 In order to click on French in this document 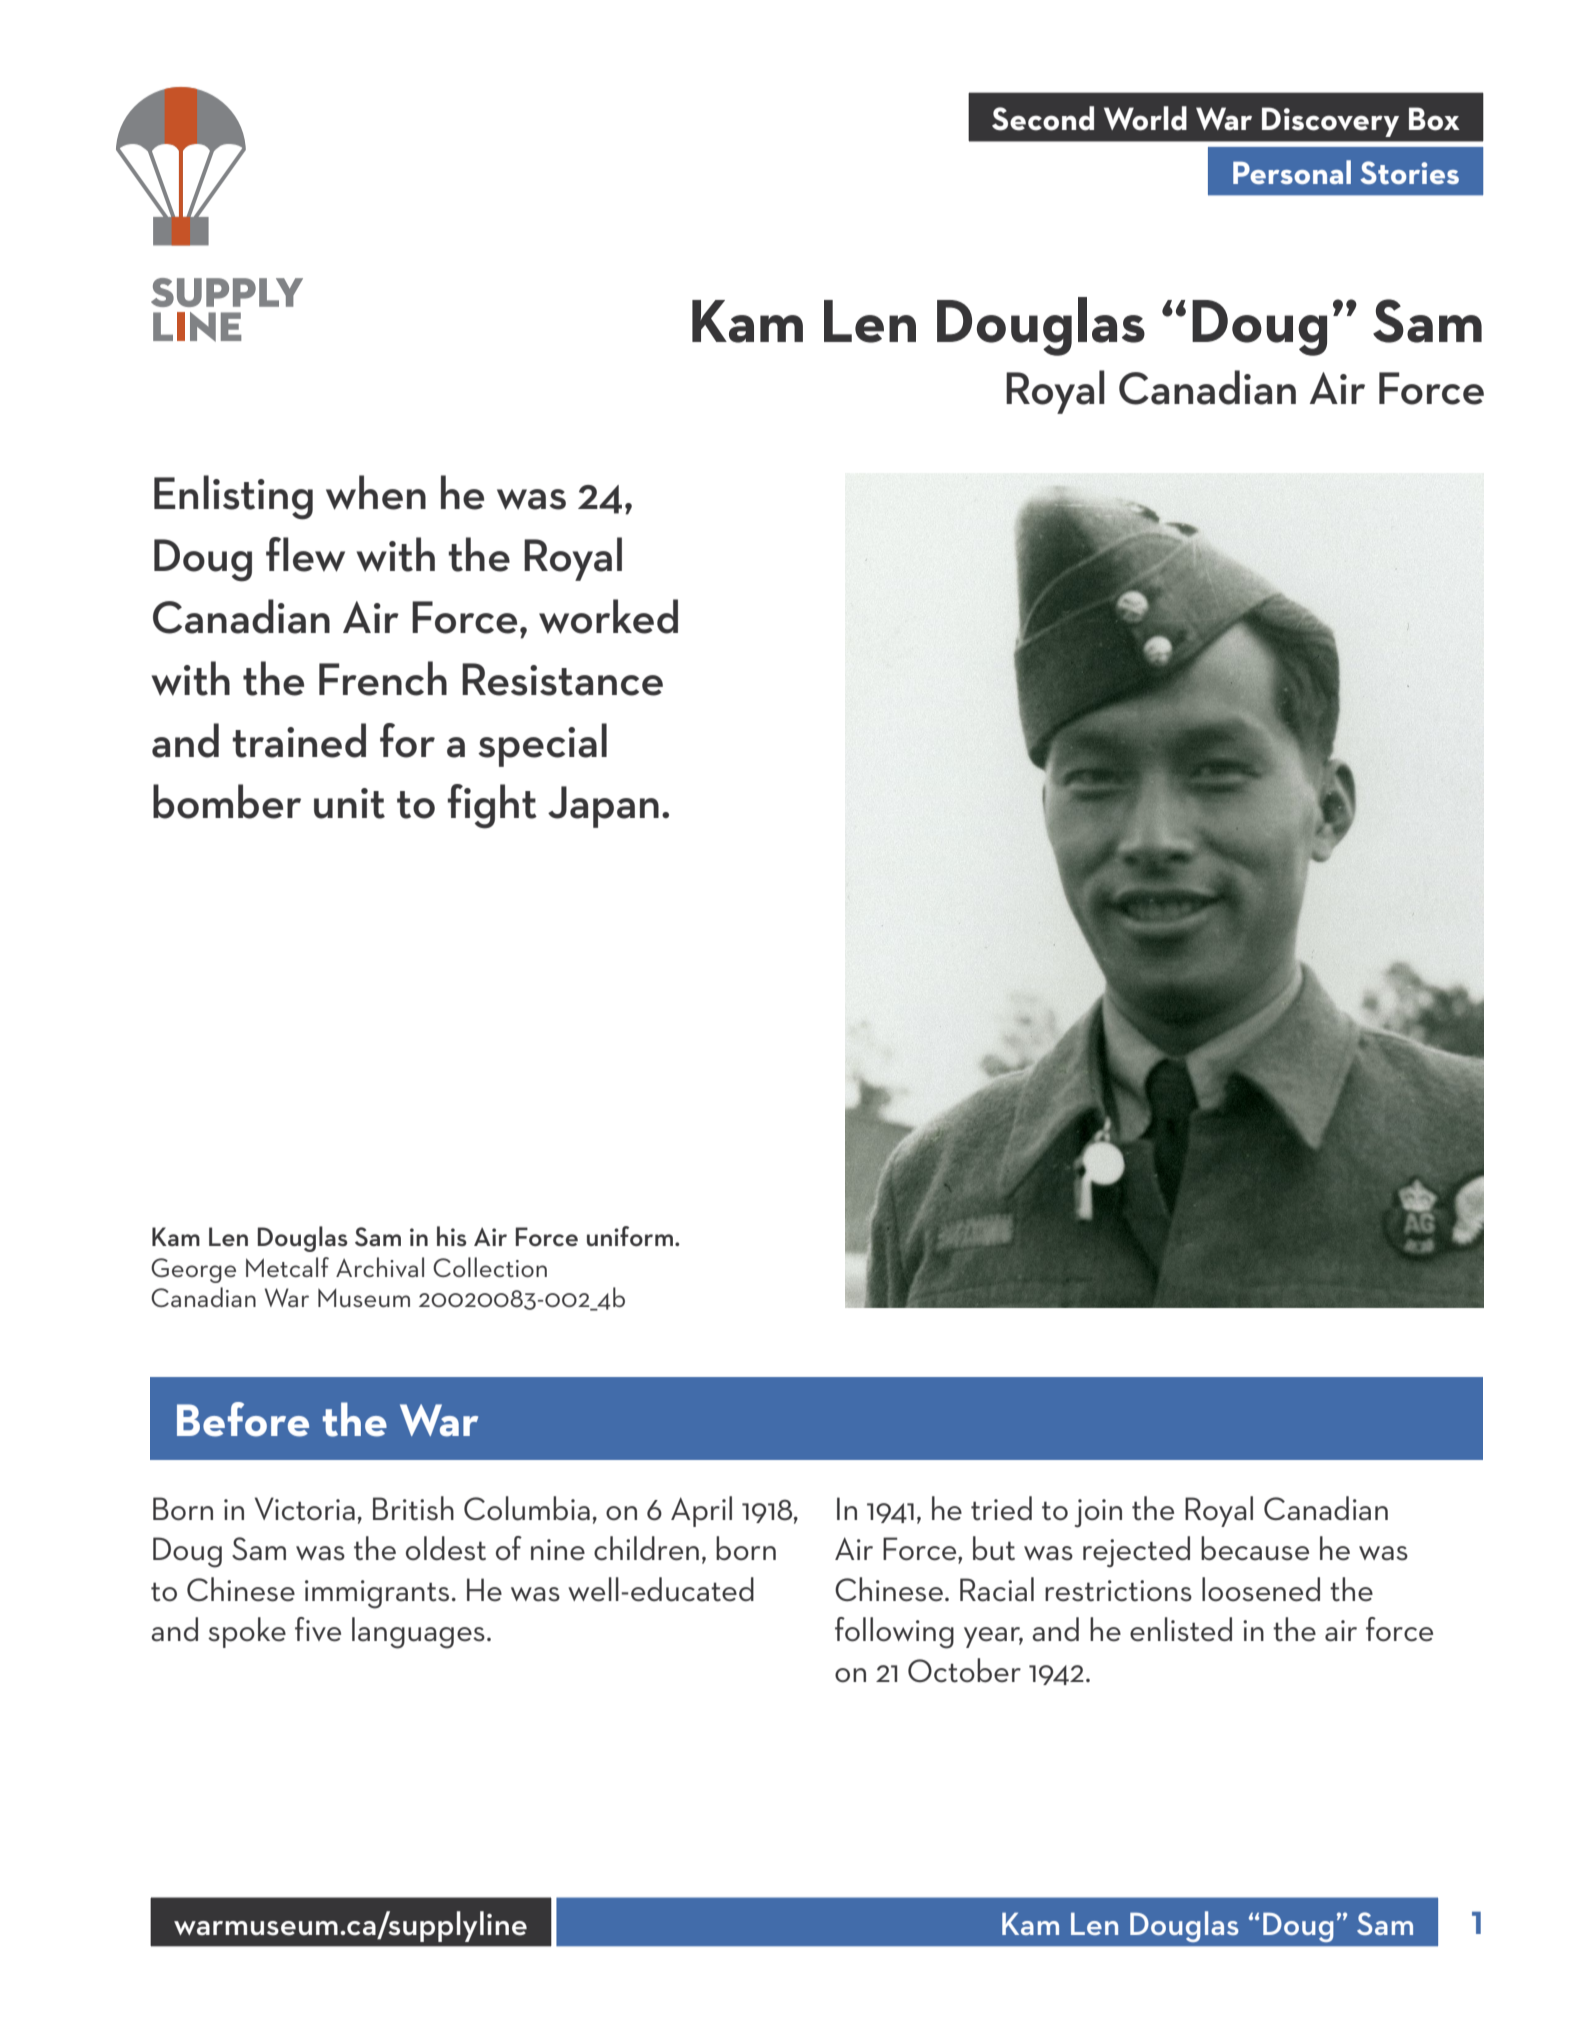, I will do `click(383, 678)`.
